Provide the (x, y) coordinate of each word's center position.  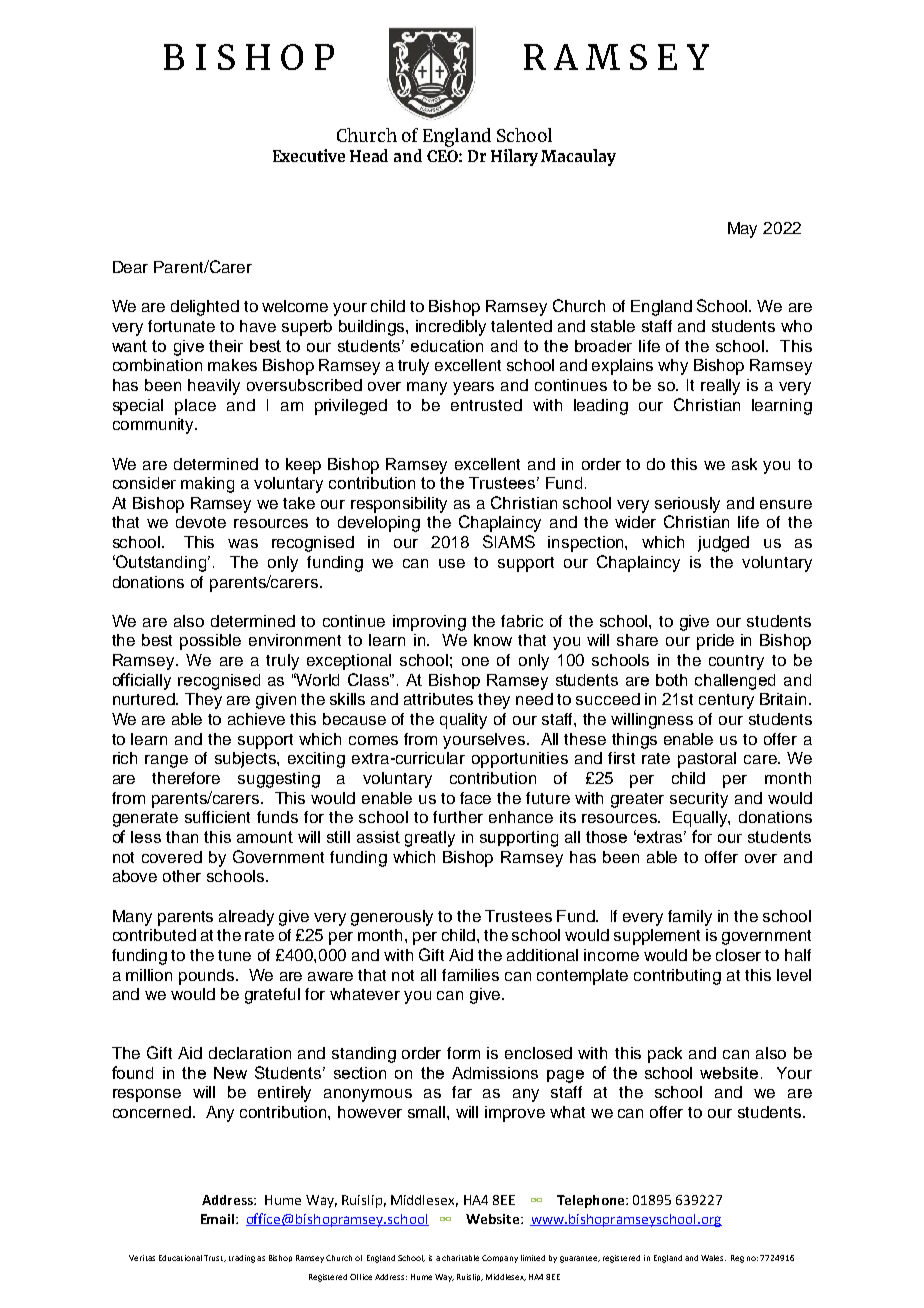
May (742, 230)
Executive (309, 155)
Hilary (514, 157)
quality (463, 721)
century (726, 701)
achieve (256, 719)
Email (217, 1219)
